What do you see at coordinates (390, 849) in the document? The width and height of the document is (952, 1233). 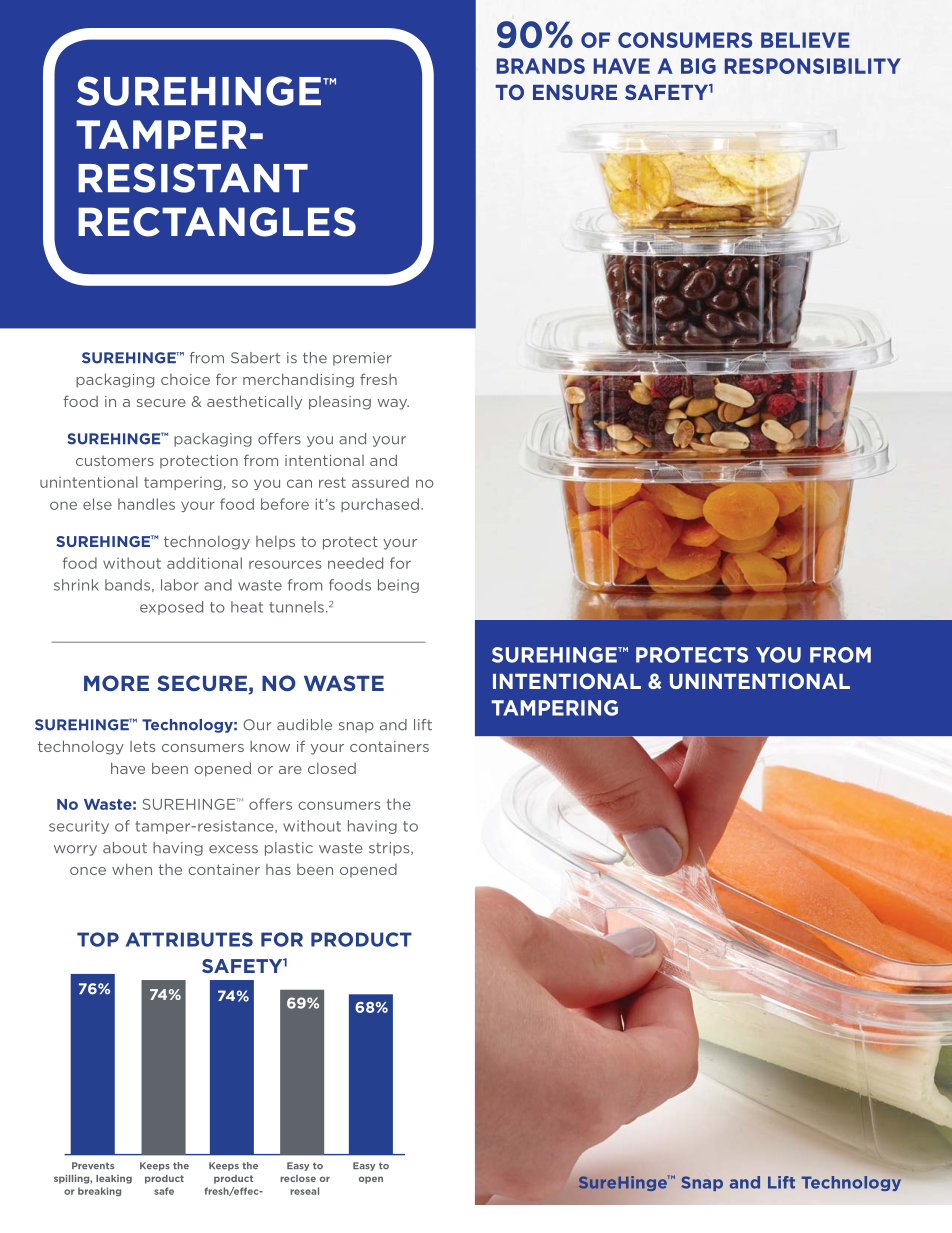 I see `strips` at bounding box center [390, 849].
